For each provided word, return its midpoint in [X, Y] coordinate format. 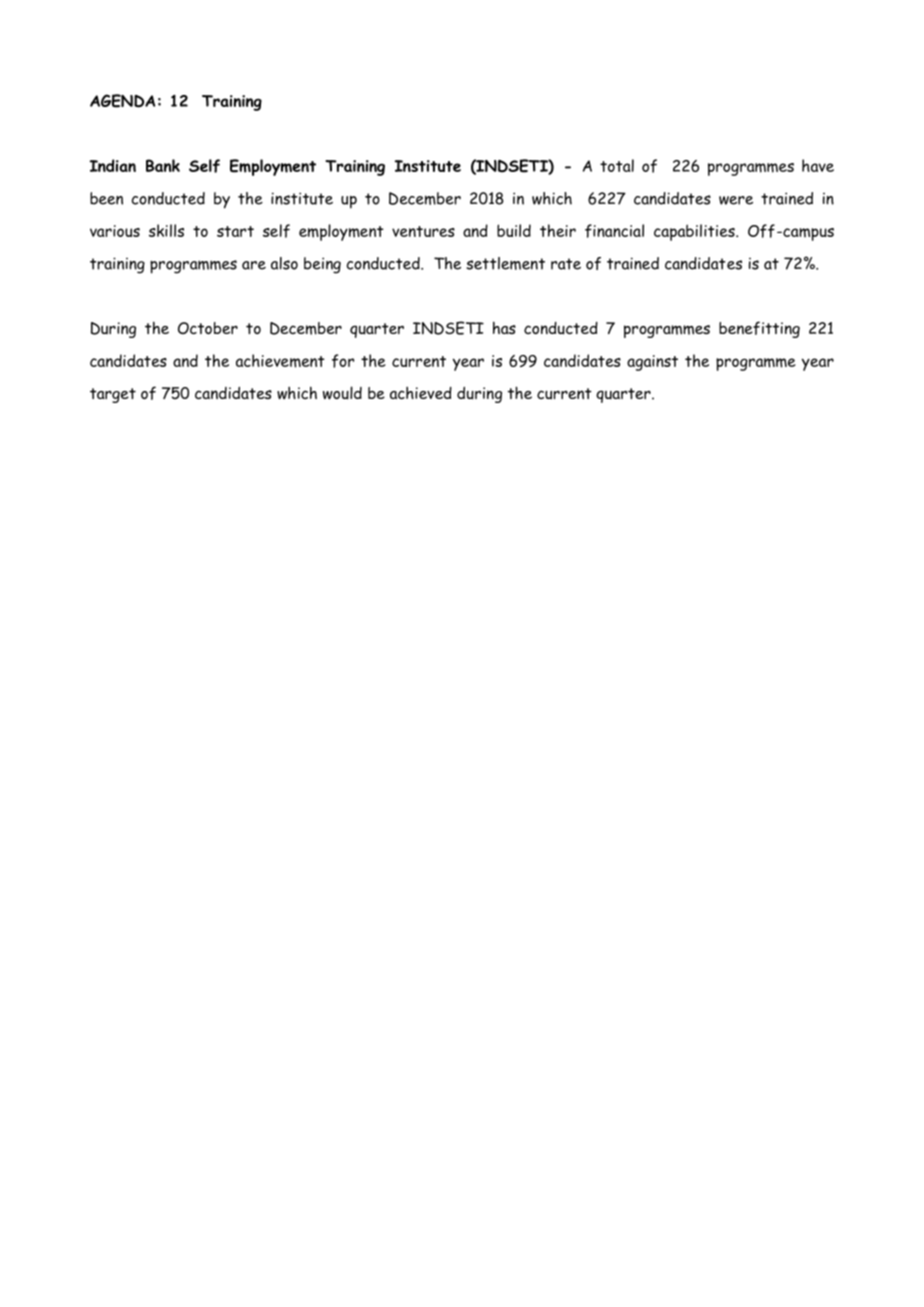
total [617, 165]
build [514, 230]
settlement [505, 263]
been [106, 198]
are [254, 265]
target [113, 395]
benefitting [759, 329]
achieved [421, 392]
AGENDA [122, 101]
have [818, 165]
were [736, 200]
